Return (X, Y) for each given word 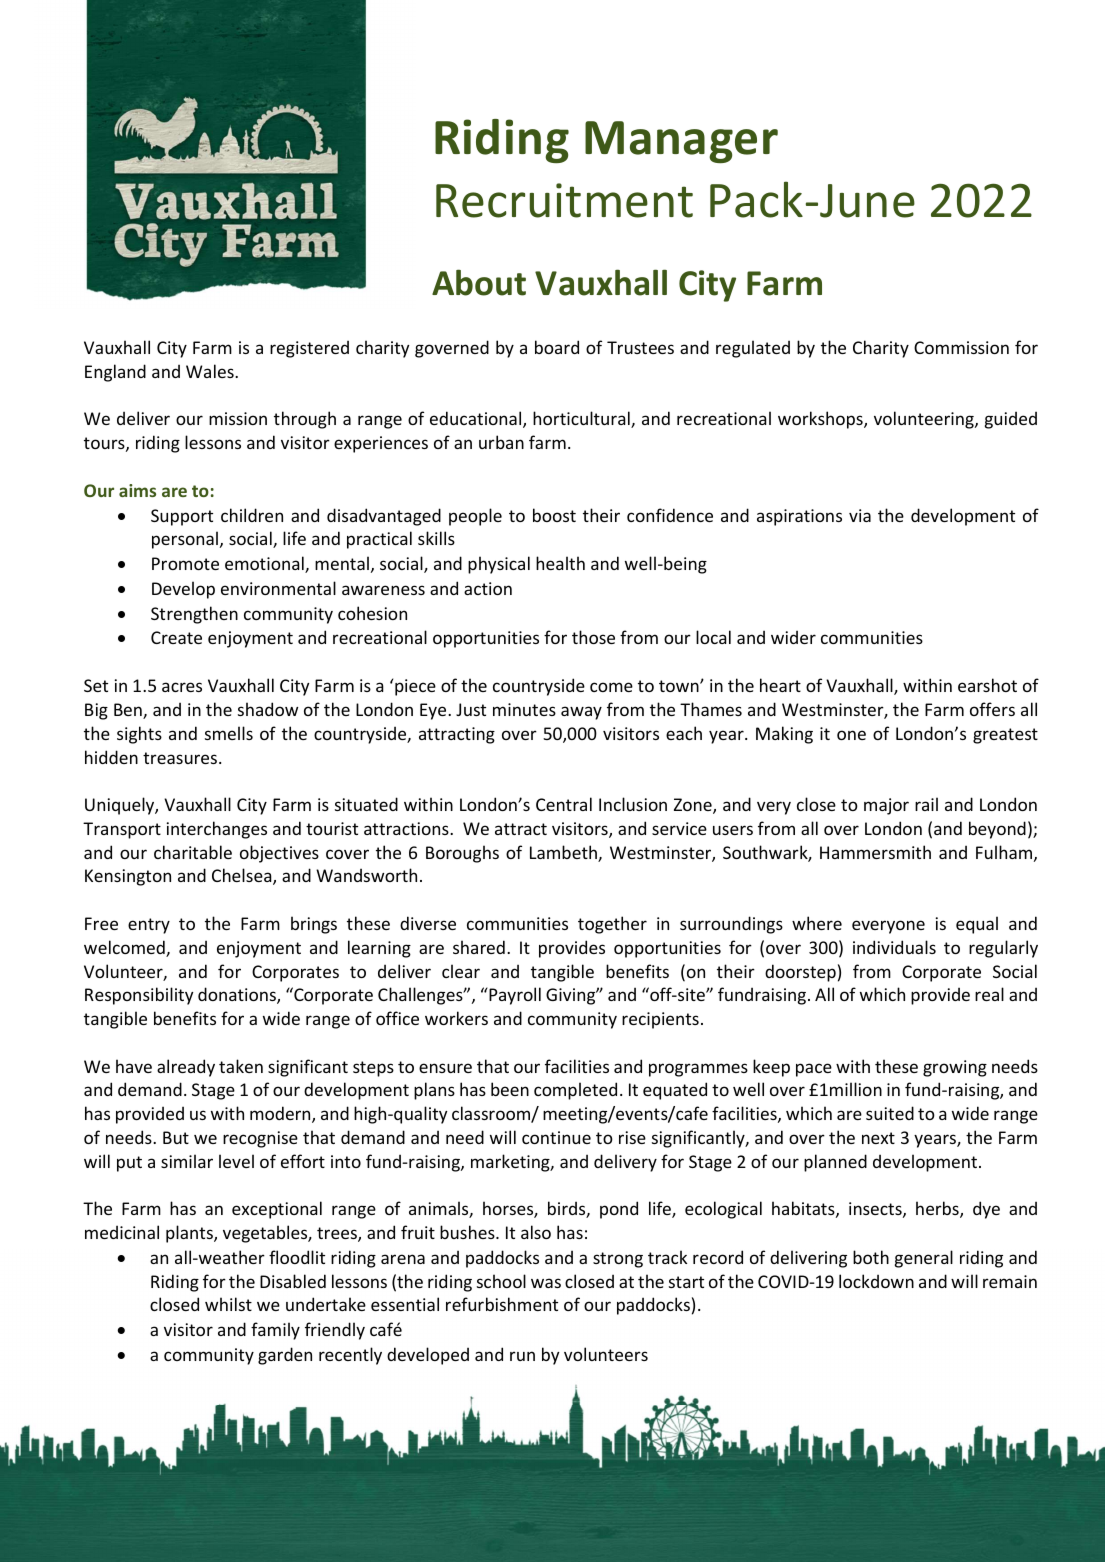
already (186, 1068)
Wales (211, 371)
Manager (681, 142)
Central (564, 804)
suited (890, 1113)
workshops (821, 420)
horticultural (582, 419)
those (593, 637)
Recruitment (564, 200)
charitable (193, 852)
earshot (987, 685)
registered (309, 349)
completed (575, 1091)
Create (176, 637)
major (886, 806)
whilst (228, 1304)
